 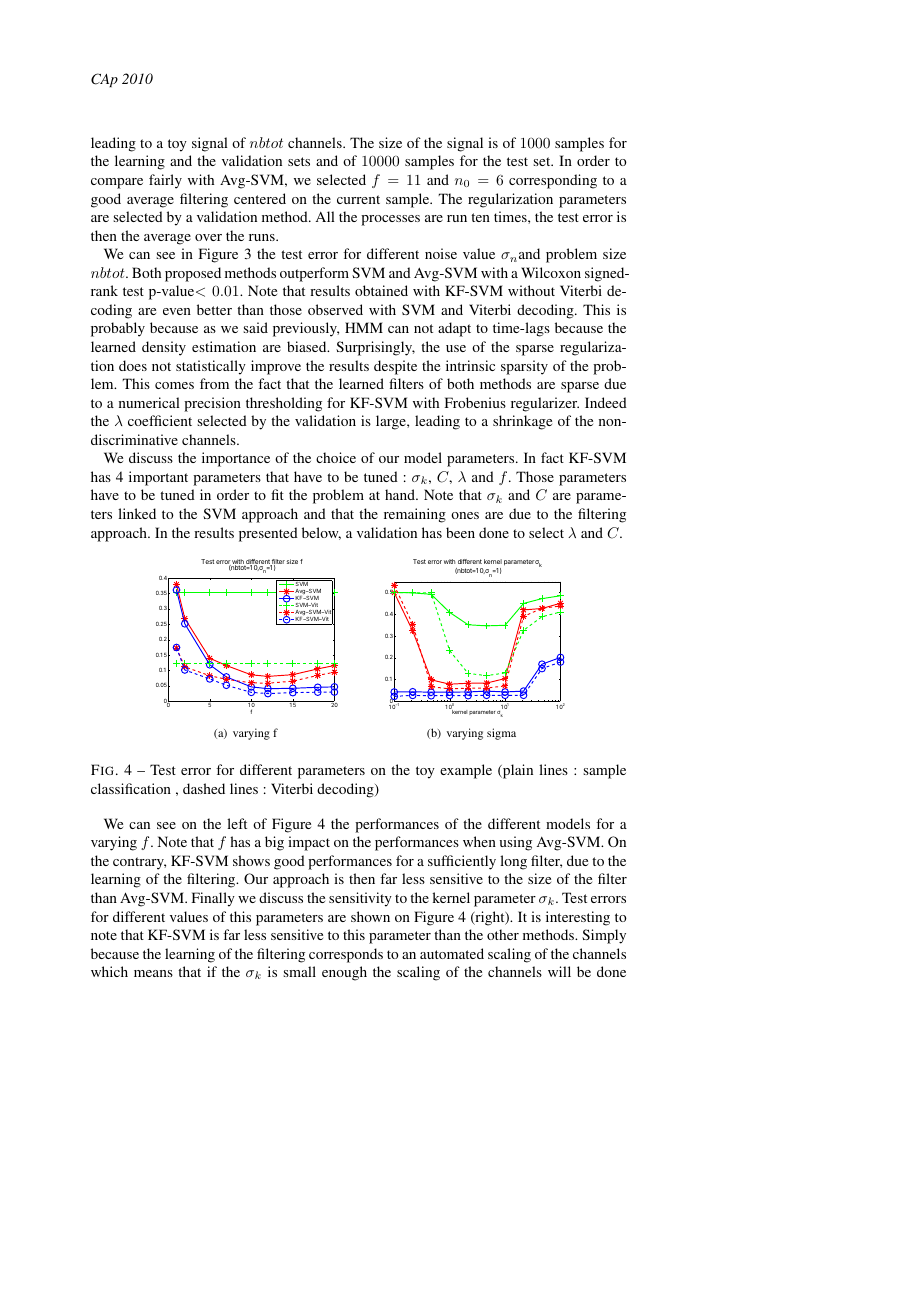 I want to click on corresponding, so click(x=553, y=181).
